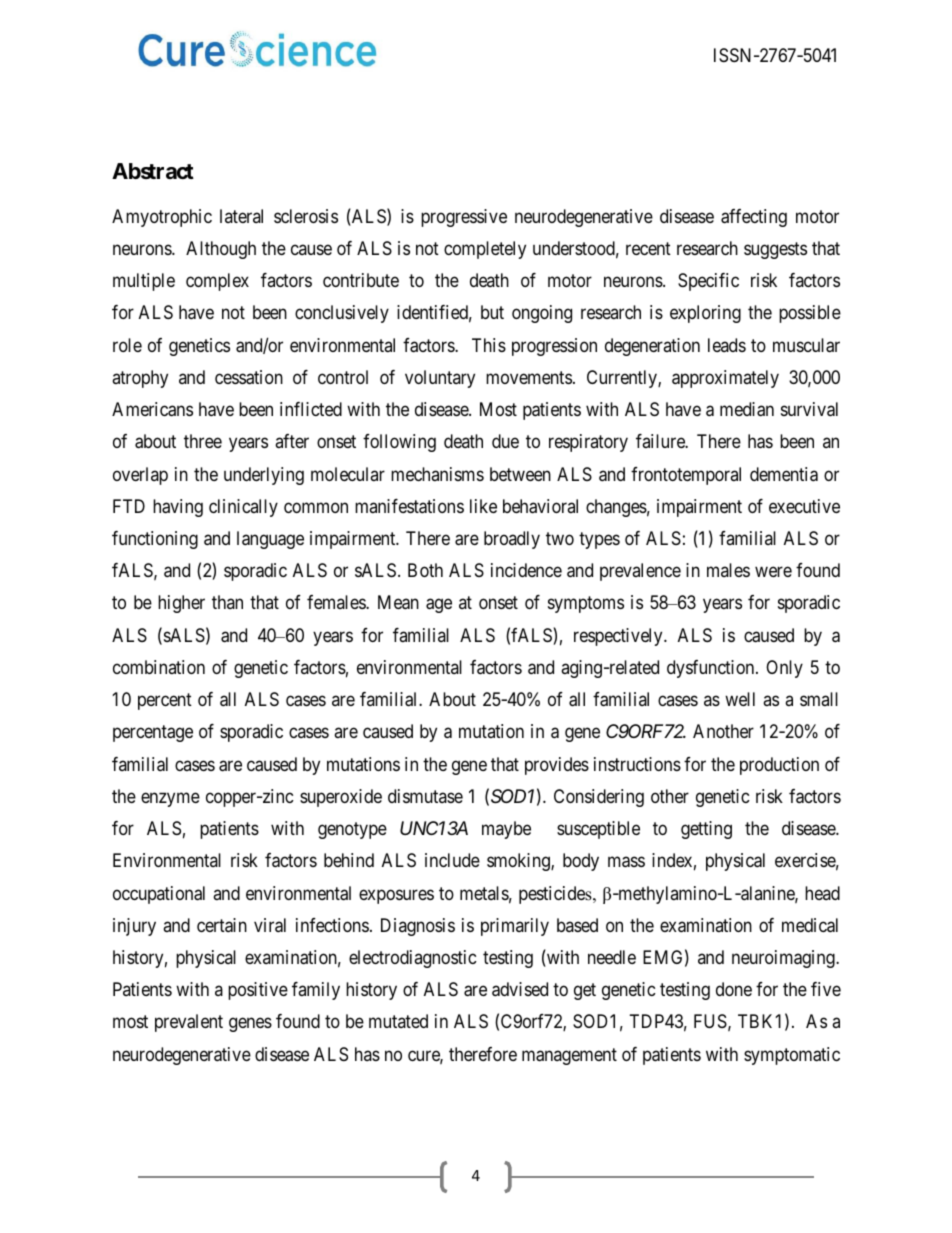 The width and height of the screenshot is (952, 1233). What do you see at coordinates (464, 218) in the screenshot?
I see `progressive` at bounding box center [464, 218].
